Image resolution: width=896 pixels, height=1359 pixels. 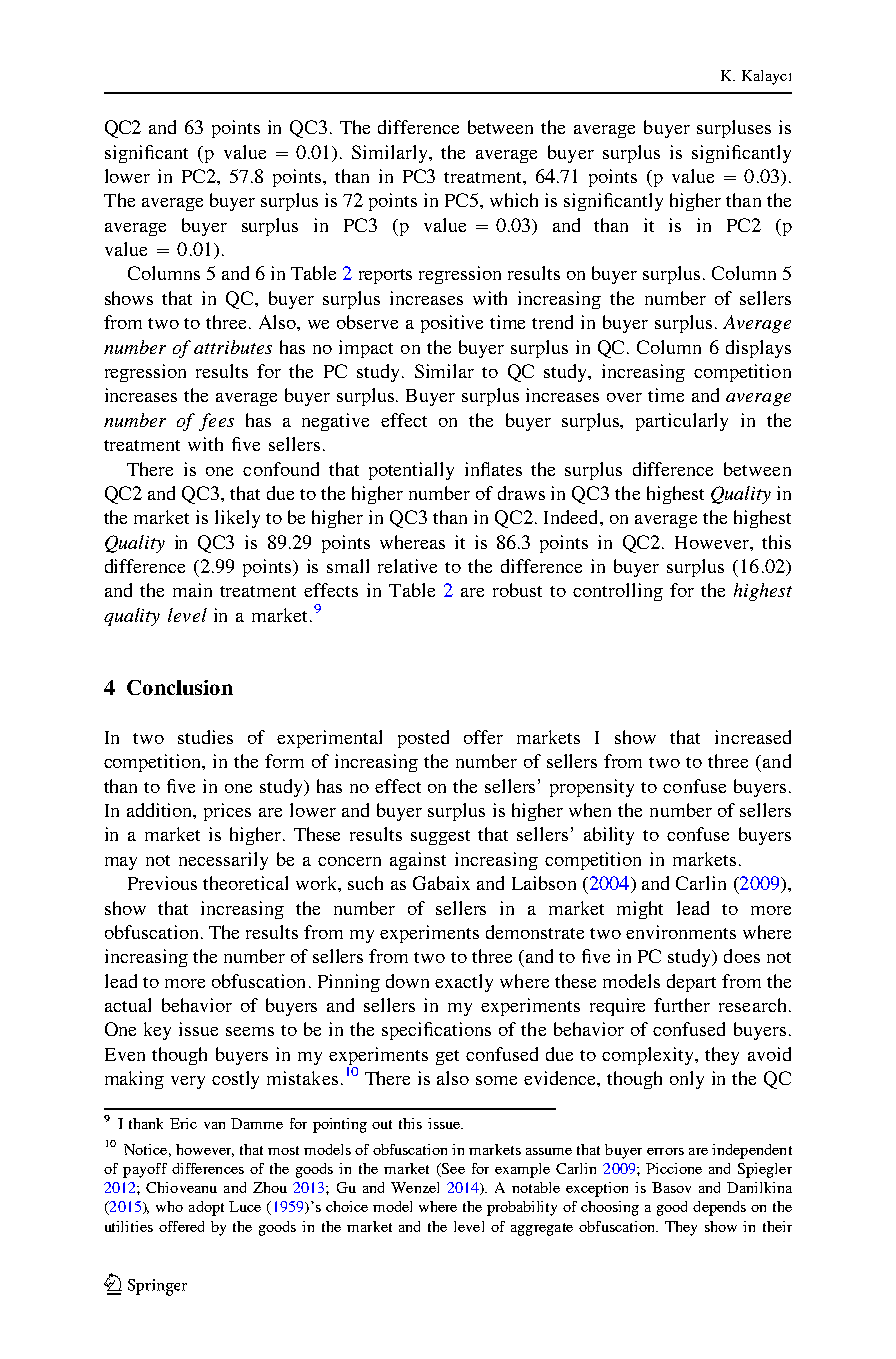 What do you see at coordinates (223, 861) in the screenshot?
I see `necessarily` at bounding box center [223, 861].
